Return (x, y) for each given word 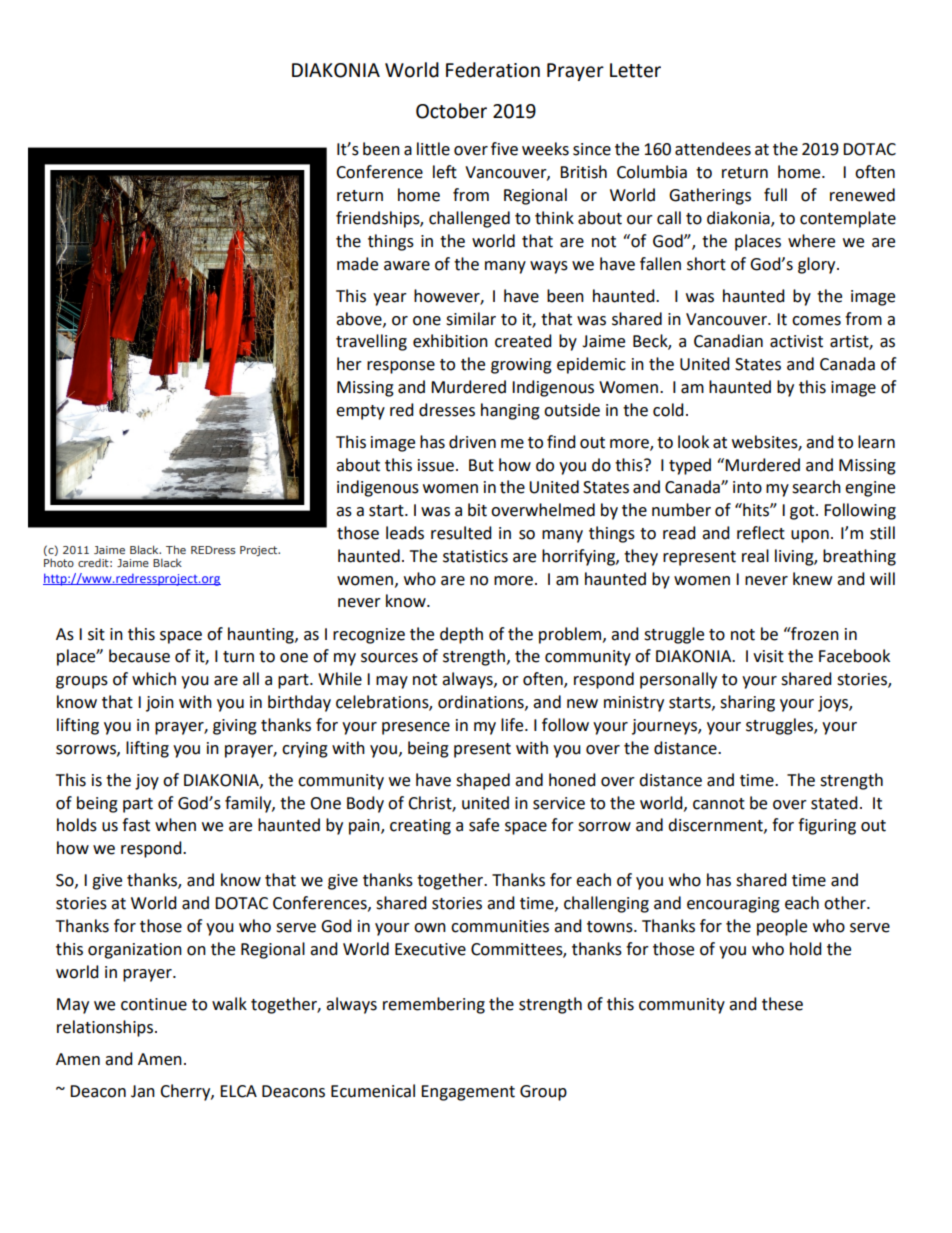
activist (796, 341)
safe (484, 825)
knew (812, 579)
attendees (713, 149)
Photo (59, 563)
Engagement (468, 1093)
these (782, 1004)
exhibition (450, 341)
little (433, 149)
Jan (143, 1091)
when (175, 825)
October (451, 111)
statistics (475, 556)
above (360, 319)
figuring (827, 826)
